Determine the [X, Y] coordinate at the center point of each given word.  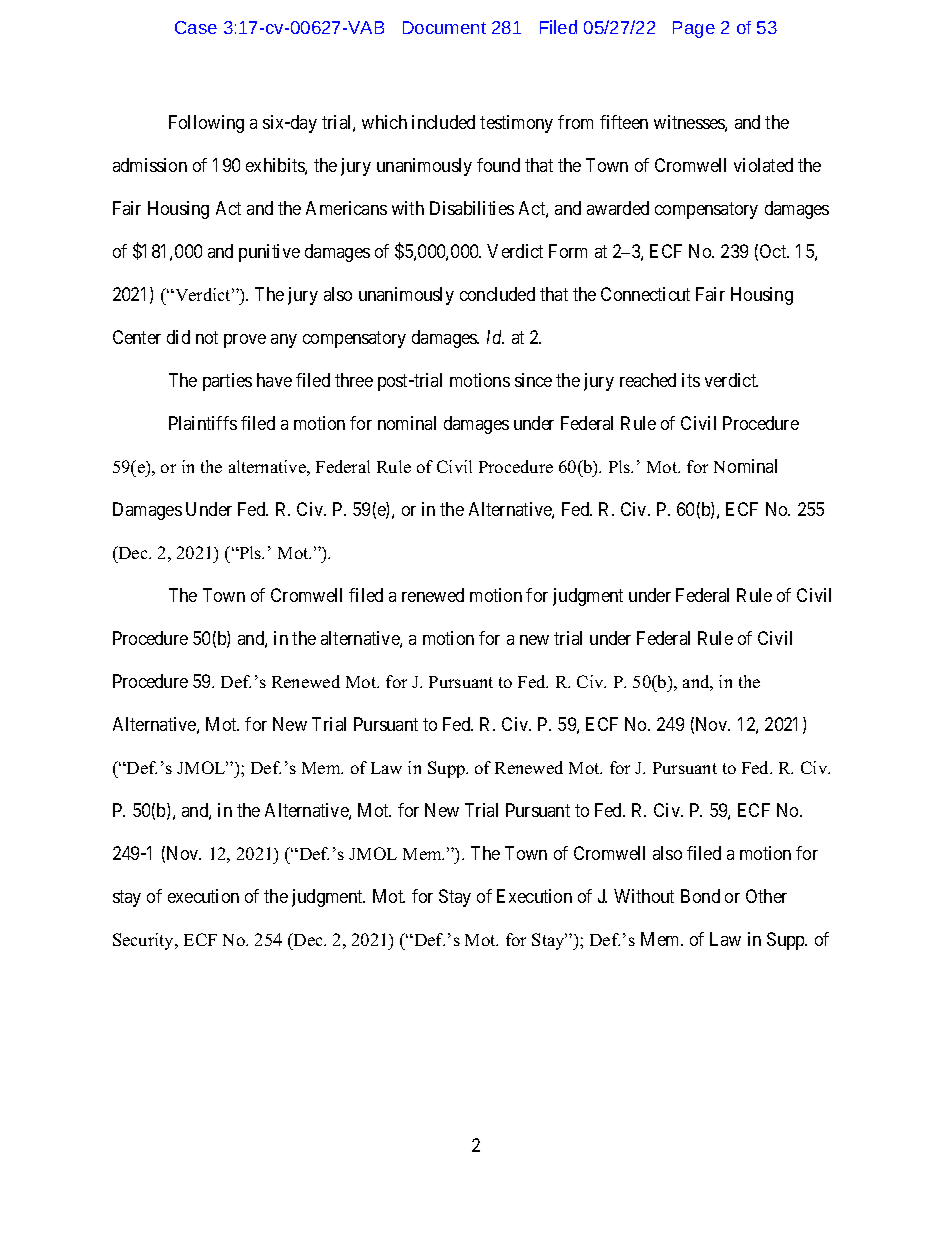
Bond [700, 896]
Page [694, 29]
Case [196, 27]
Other [766, 896]
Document [444, 27]
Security [145, 941]
